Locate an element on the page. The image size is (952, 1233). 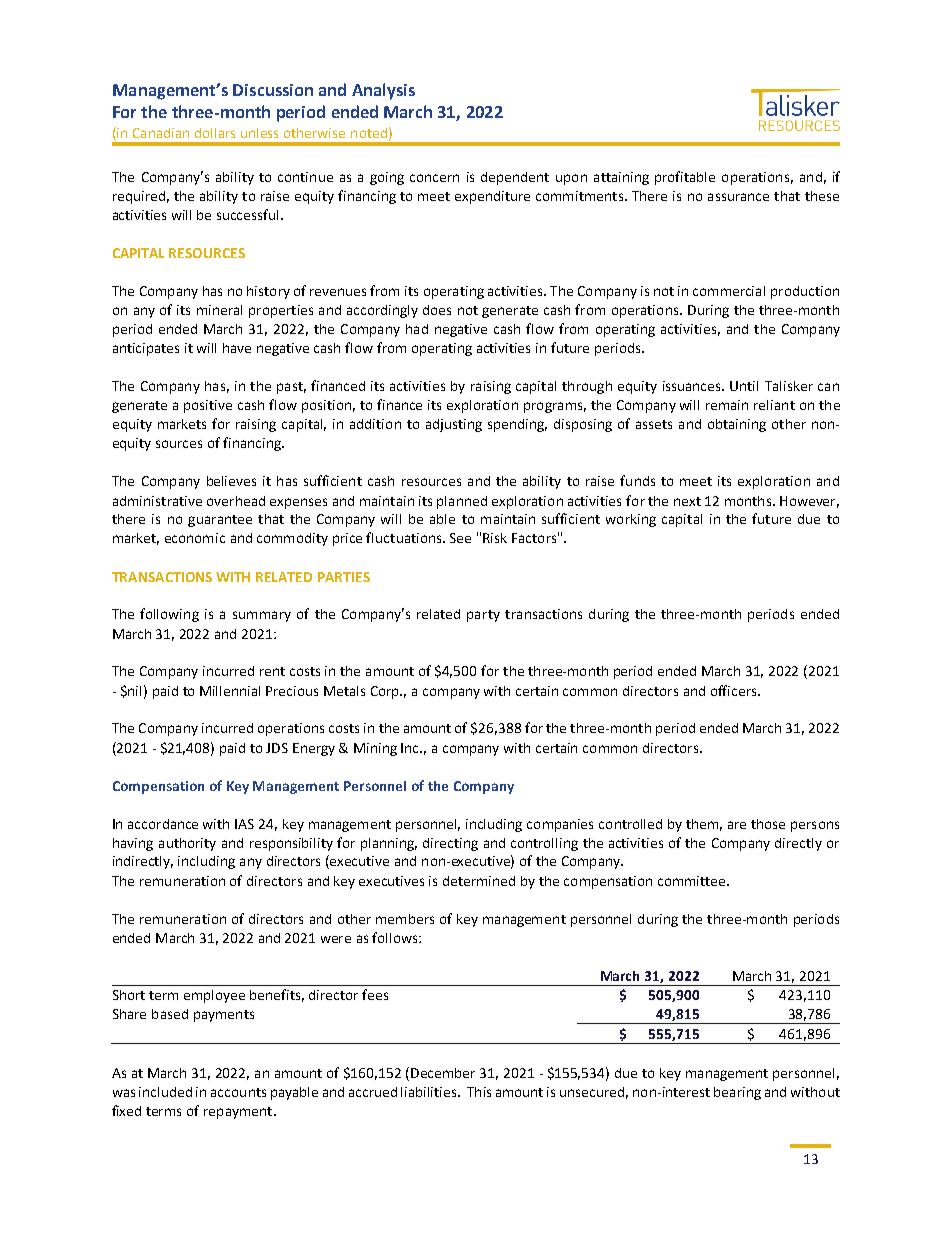
assurance is located at coordinates (738, 197).
